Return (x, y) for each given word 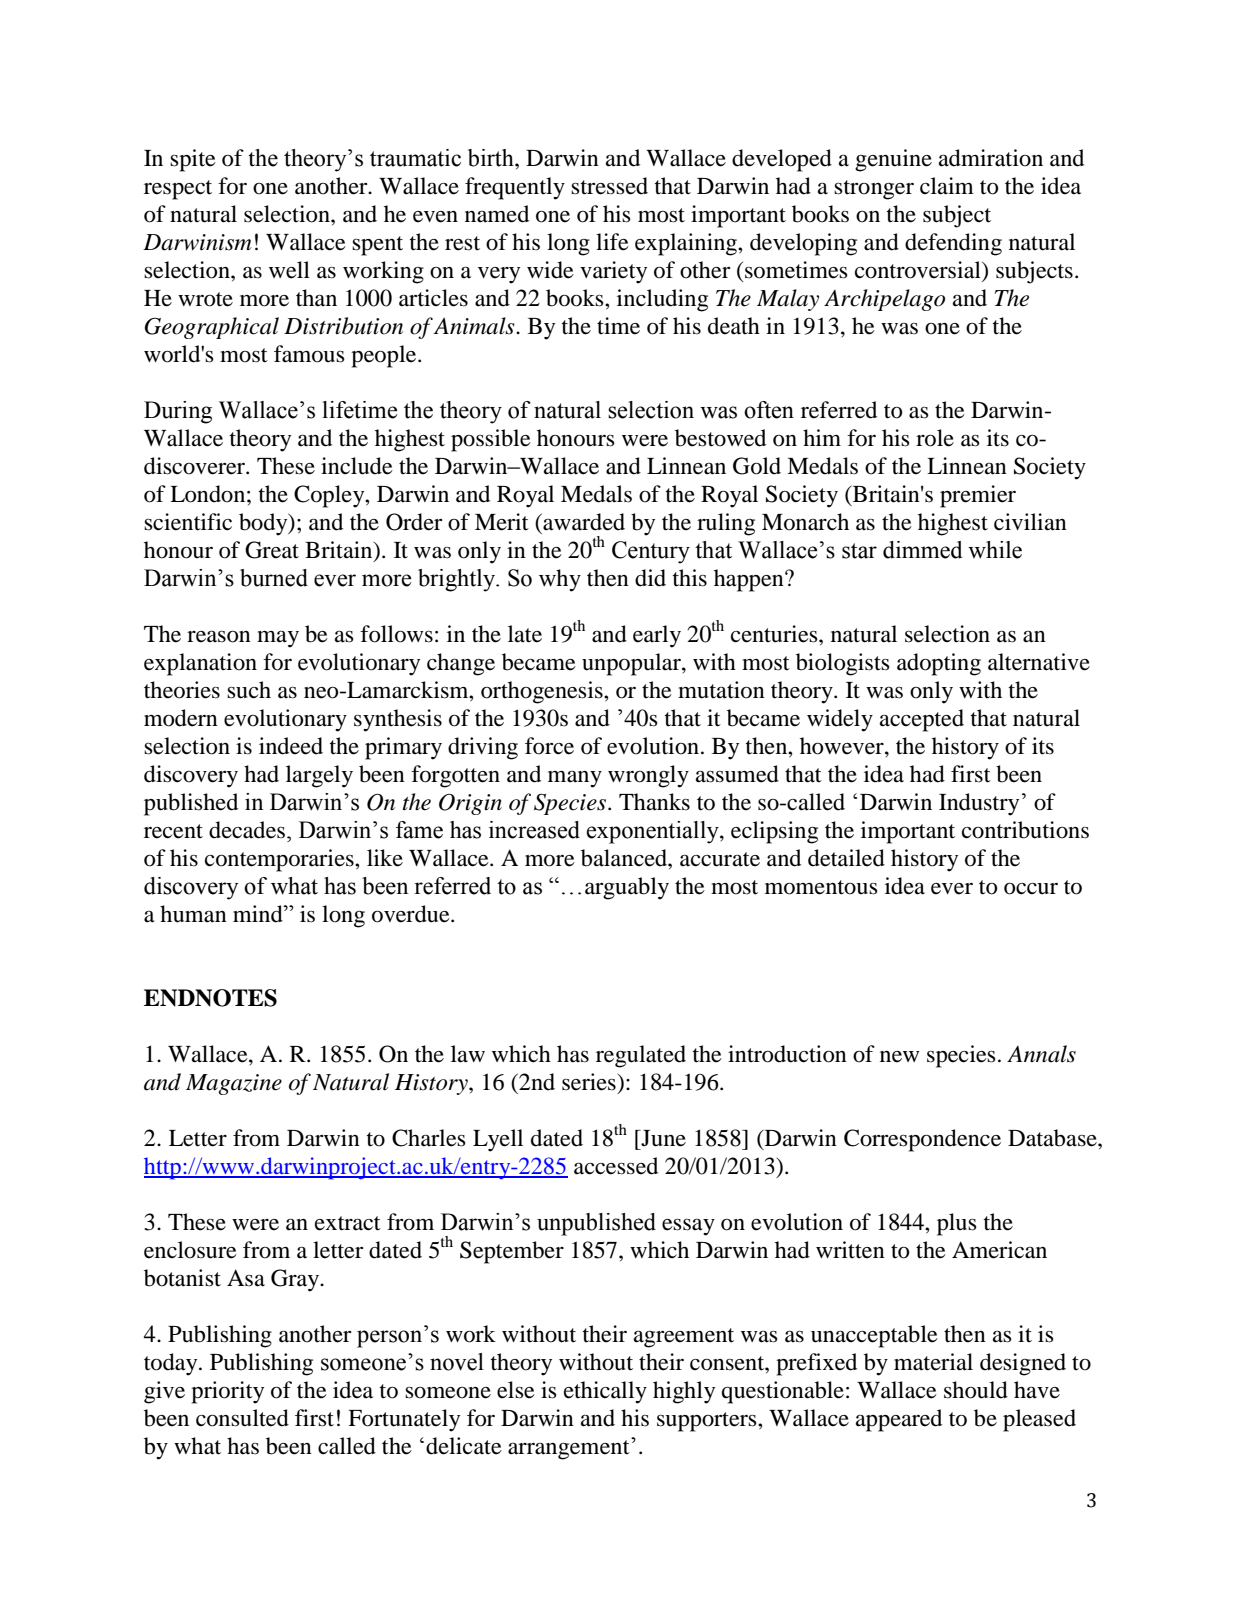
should (976, 1390)
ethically (605, 1392)
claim (947, 186)
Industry (979, 804)
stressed (609, 186)
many (575, 779)
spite (193, 160)
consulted (242, 1418)
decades (248, 830)
